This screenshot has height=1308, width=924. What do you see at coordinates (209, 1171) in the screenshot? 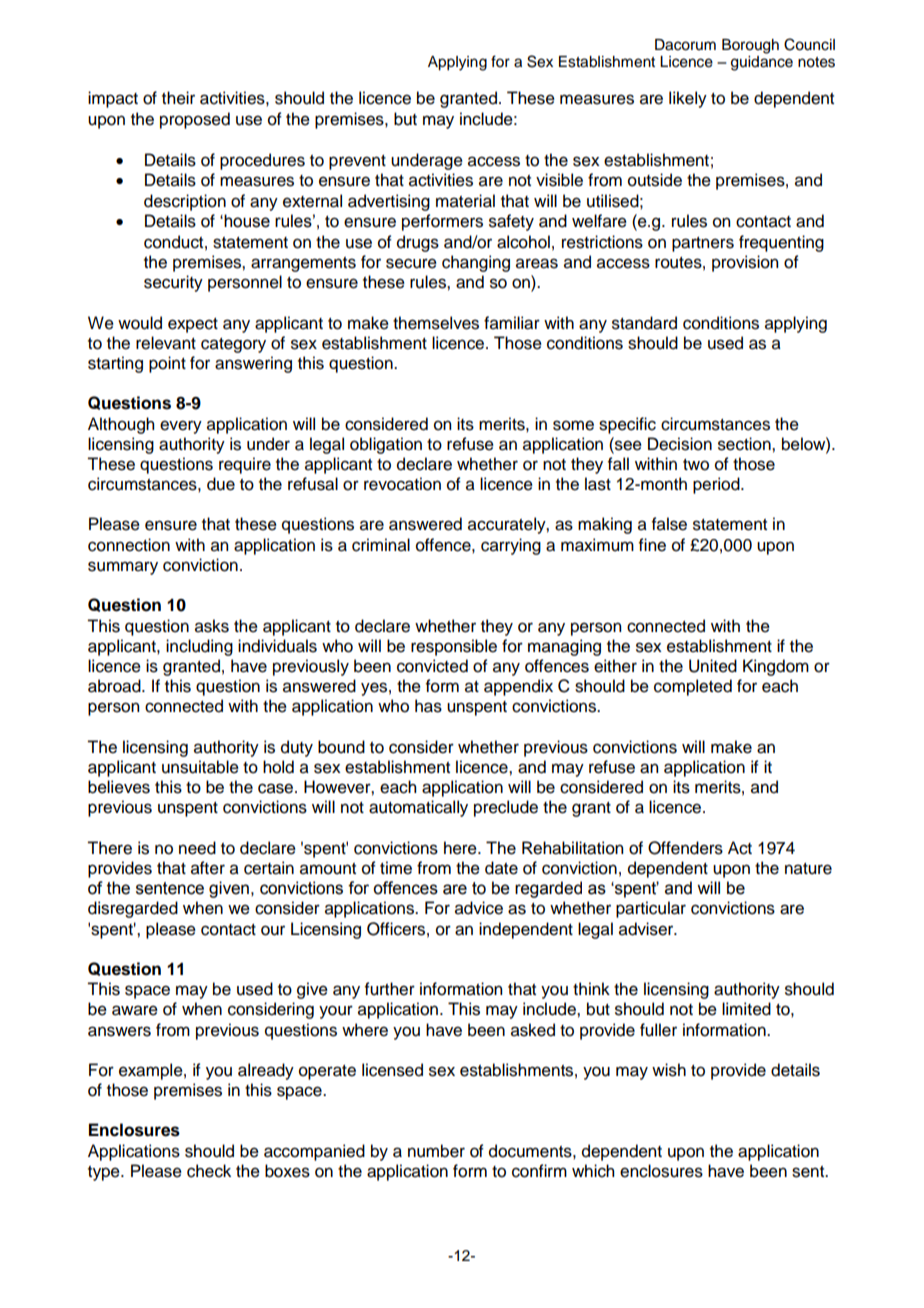
I see `check` at bounding box center [209, 1171].
